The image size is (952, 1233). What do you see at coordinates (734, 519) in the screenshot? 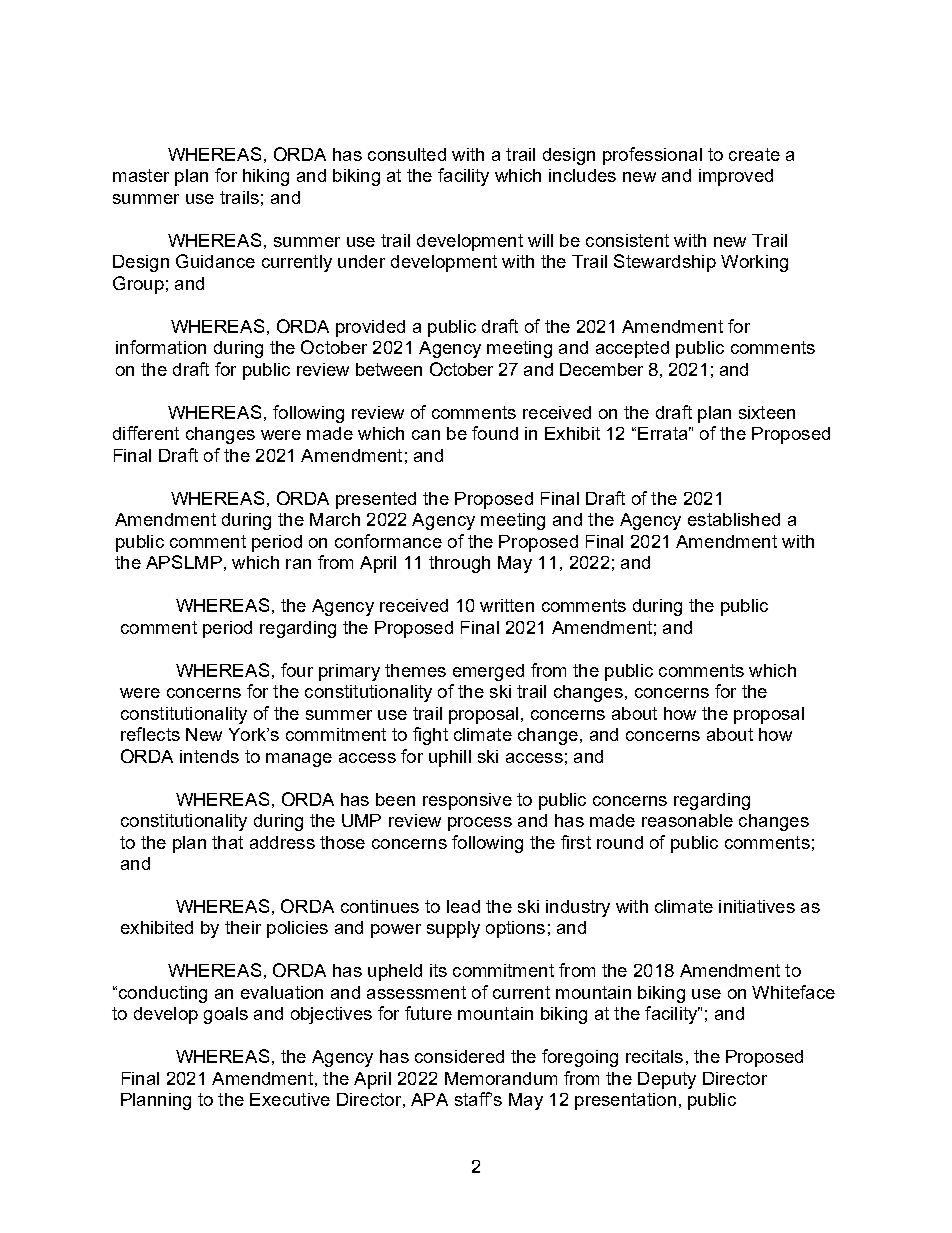
I see `established` at bounding box center [734, 519].
